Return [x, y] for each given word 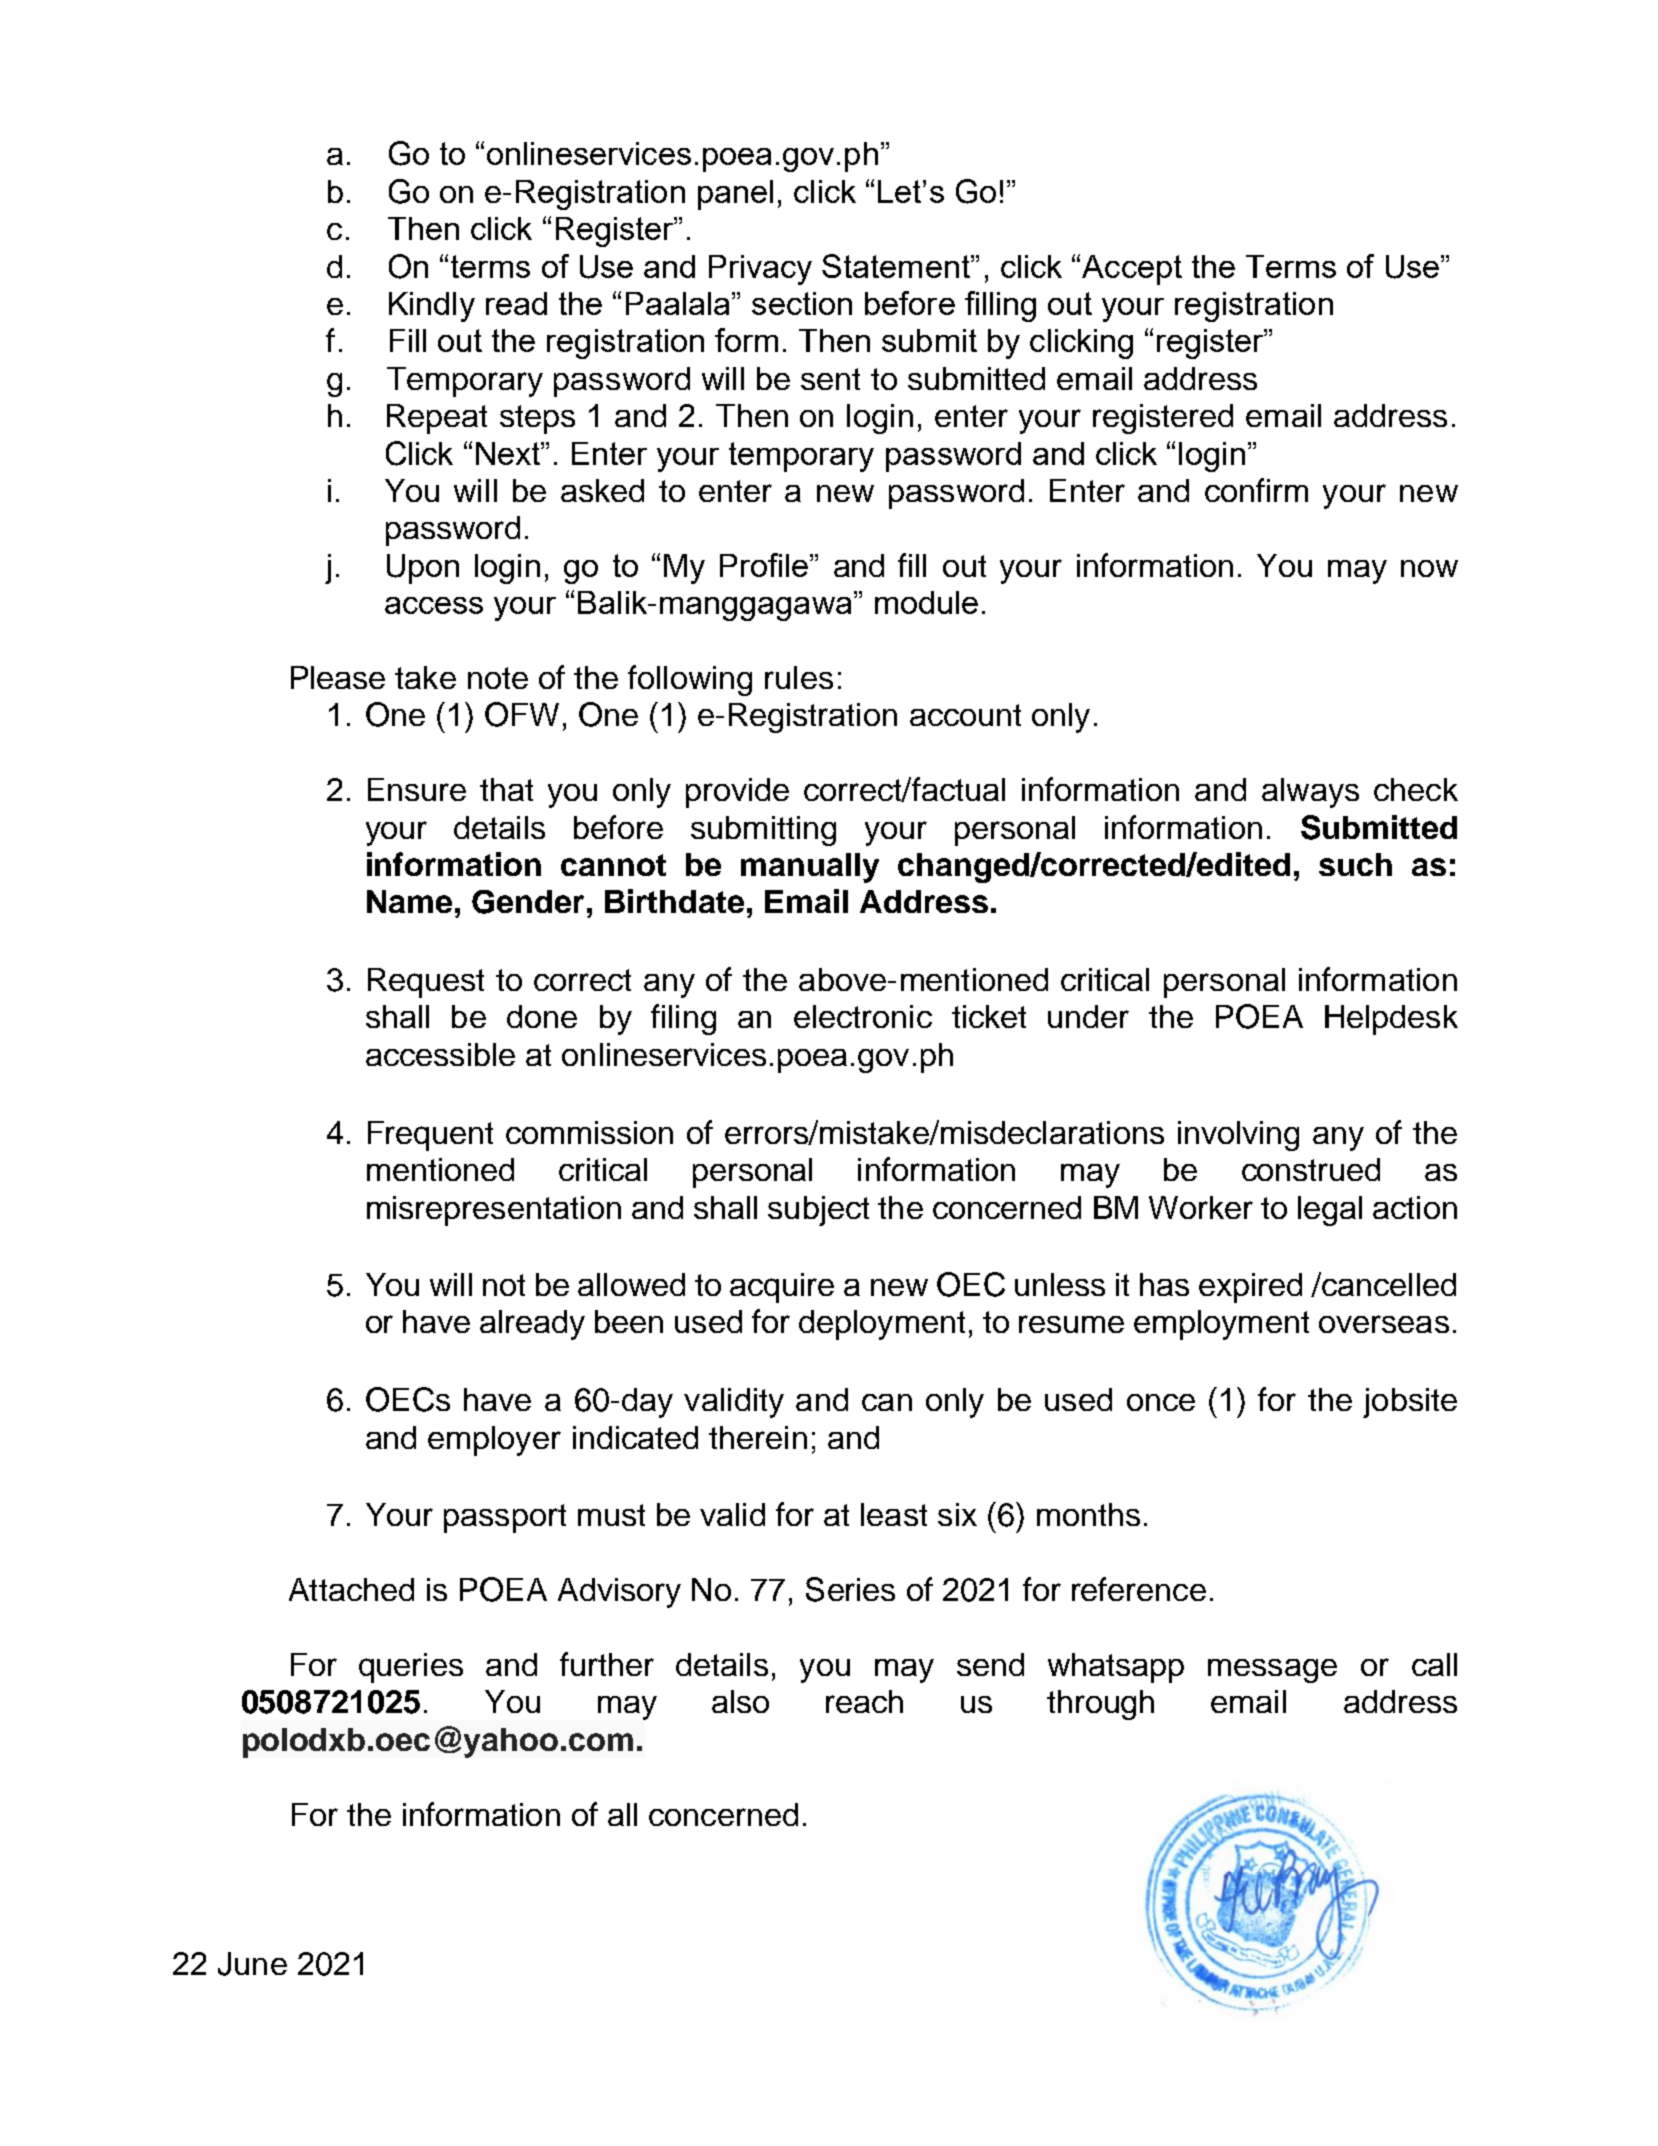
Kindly [432, 307]
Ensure [417, 789]
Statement [897, 266]
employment [1221, 1325]
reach [864, 1701]
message [1272, 1671]
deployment [882, 1325]
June [252, 1964]
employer [494, 1441]
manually [810, 868]
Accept [1132, 270]
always [1310, 793]
